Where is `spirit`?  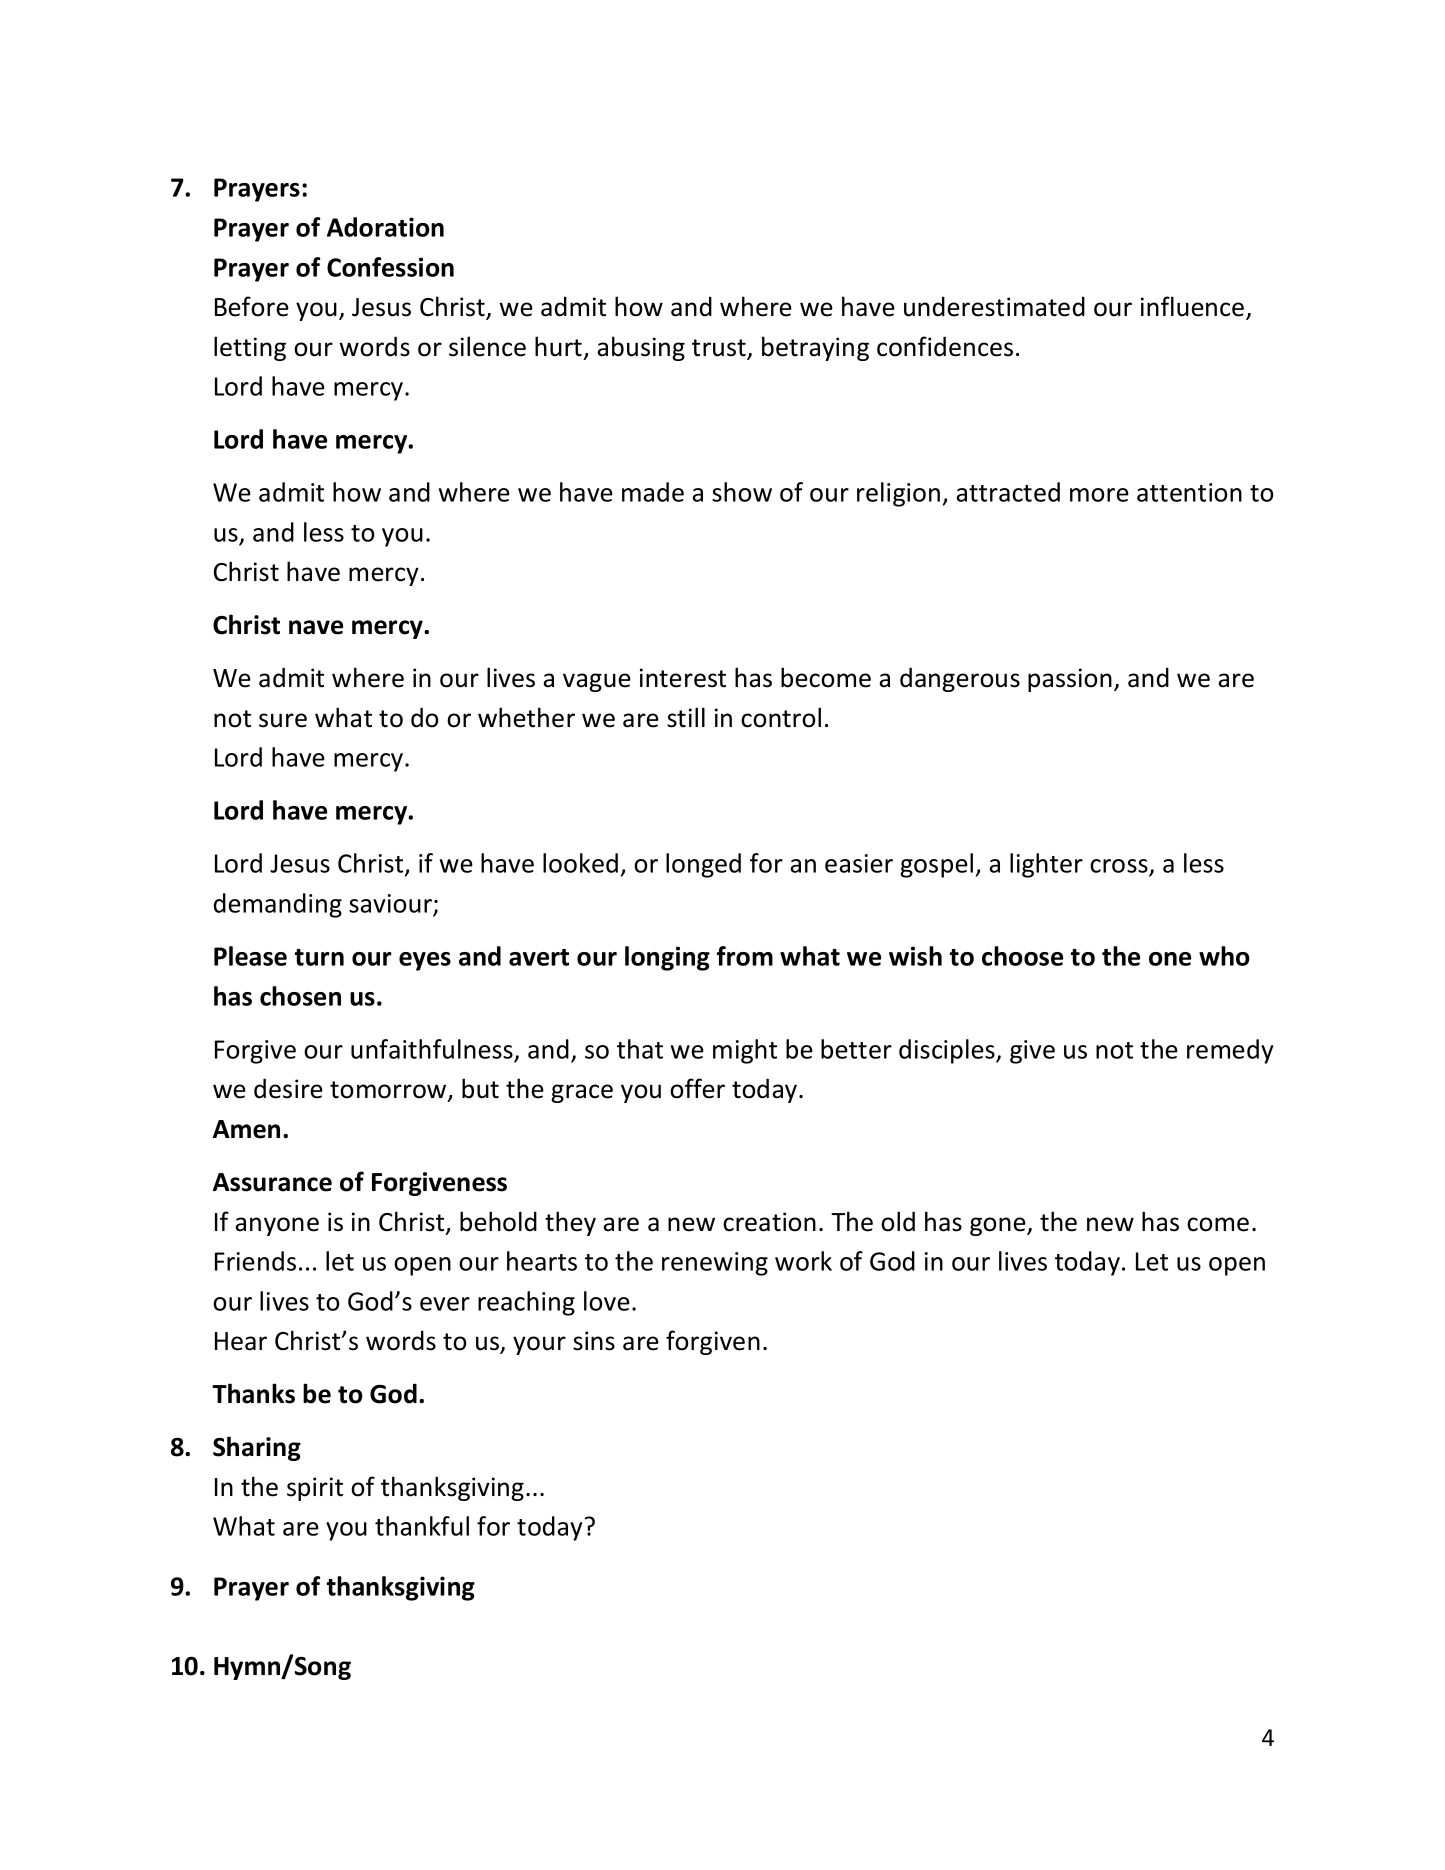 spirit is located at coordinates (315, 1489).
